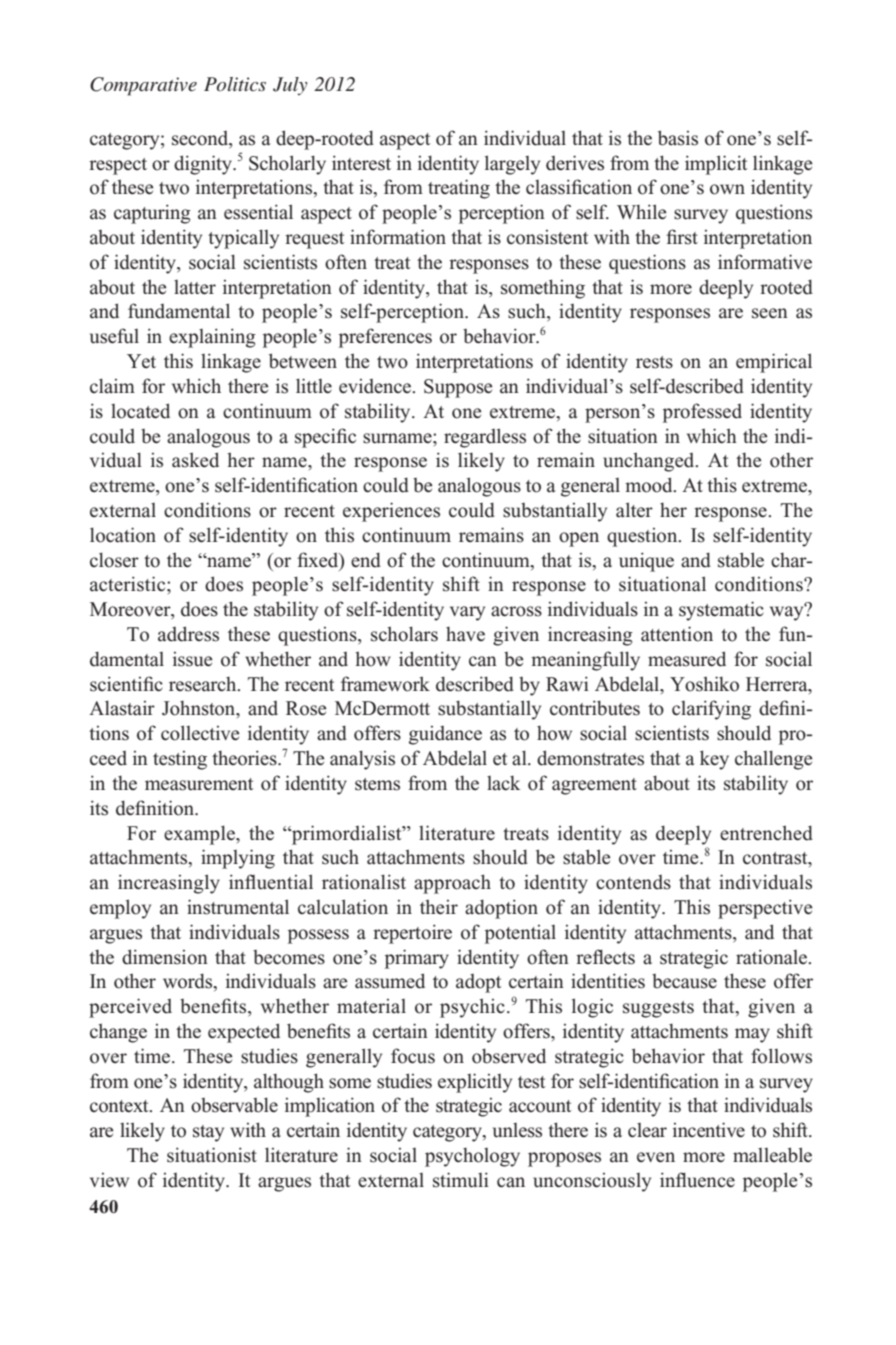 This screenshot has height=1345, width=896. I want to click on asked, so click(195, 460).
